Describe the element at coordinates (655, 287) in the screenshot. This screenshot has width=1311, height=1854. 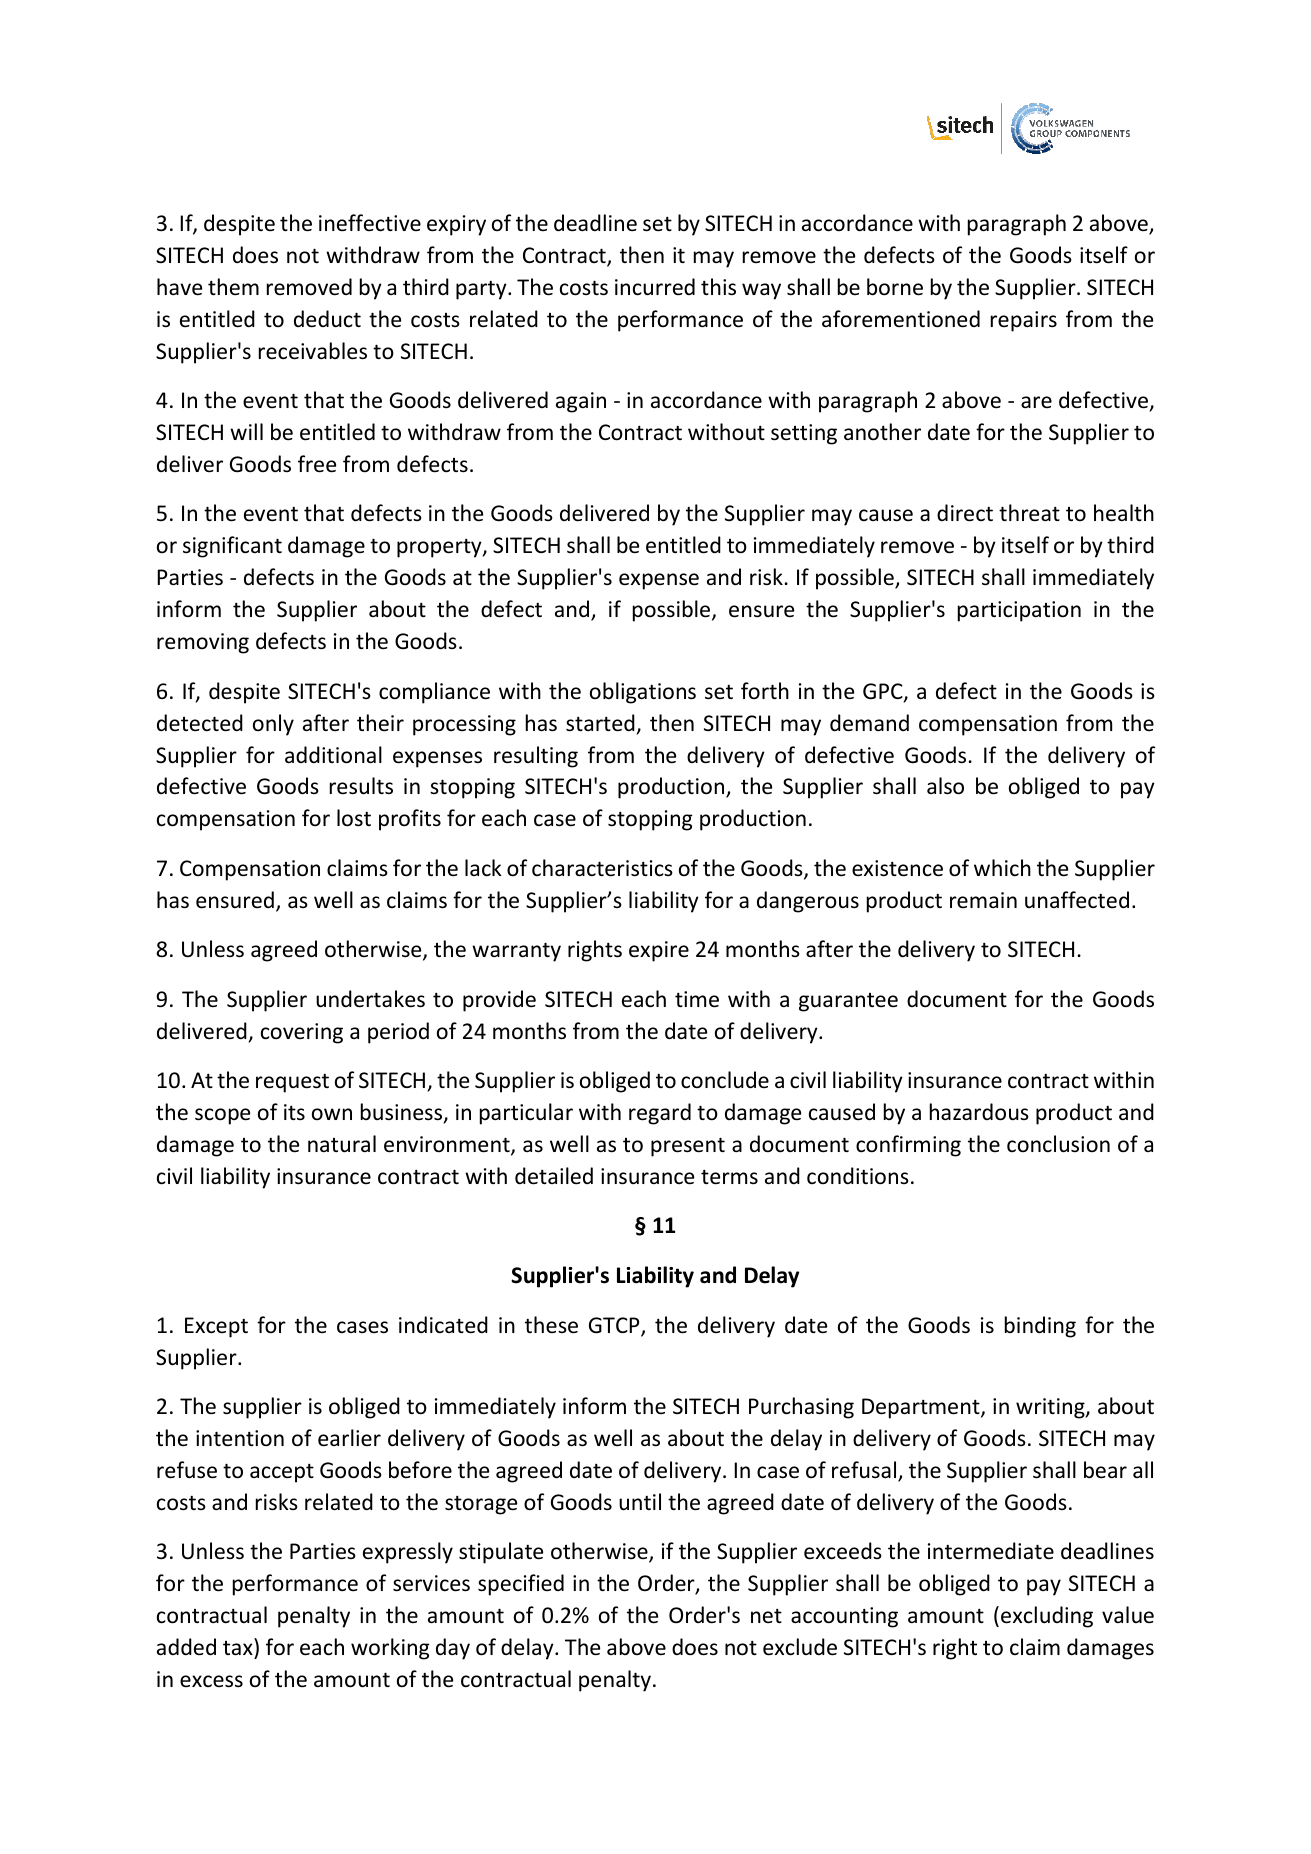
I see `incurred` at that location.
